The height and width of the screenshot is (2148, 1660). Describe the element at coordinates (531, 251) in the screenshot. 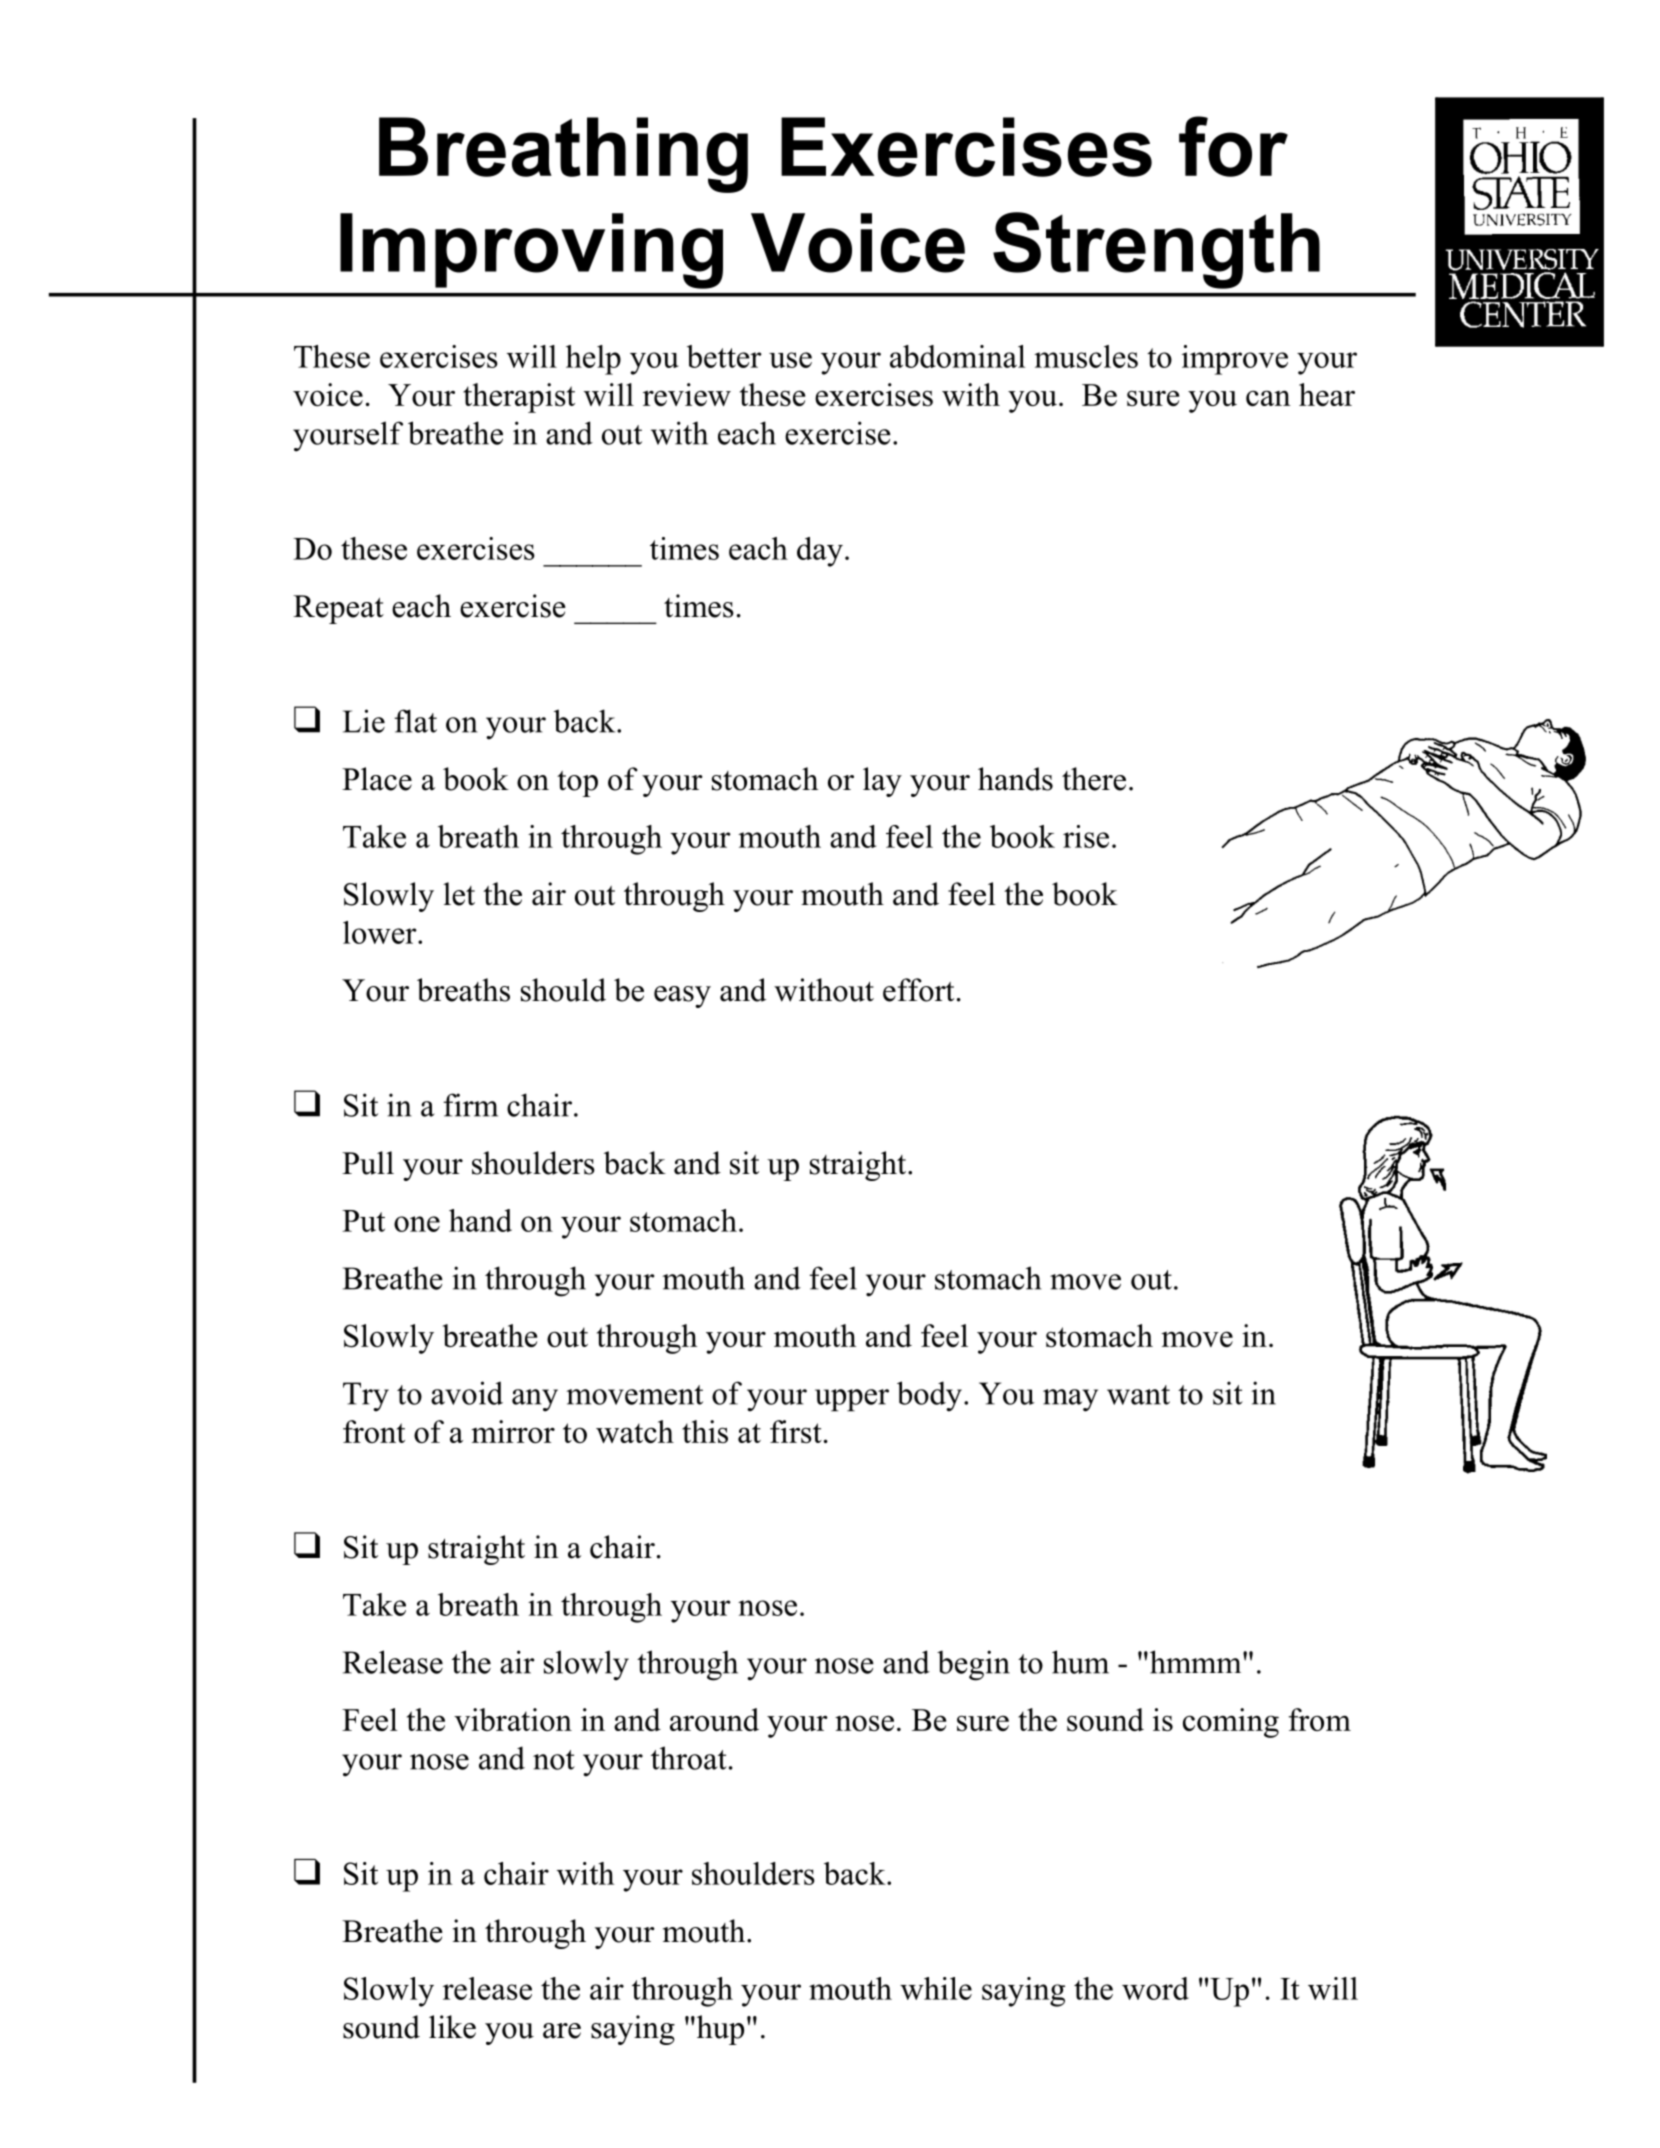

I see `Improving` at that location.
